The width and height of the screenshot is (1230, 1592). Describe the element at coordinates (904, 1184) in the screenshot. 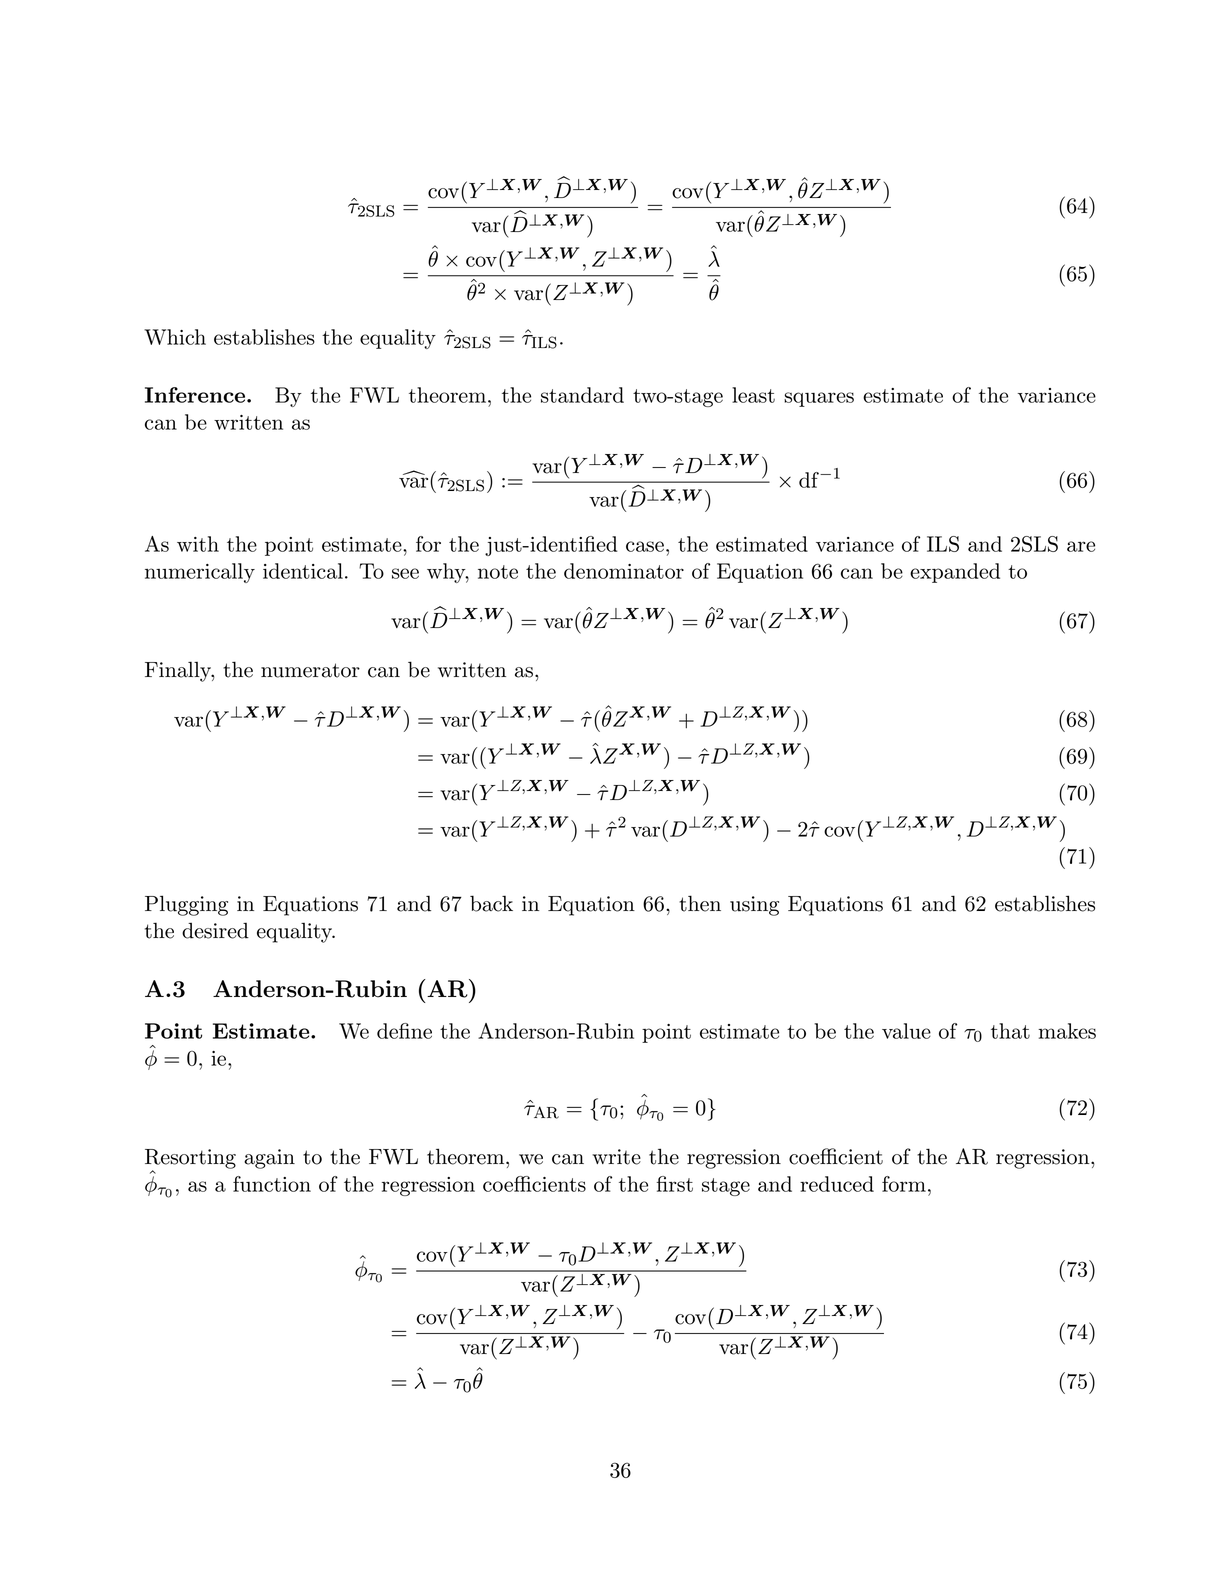

I see `form` at that location.
